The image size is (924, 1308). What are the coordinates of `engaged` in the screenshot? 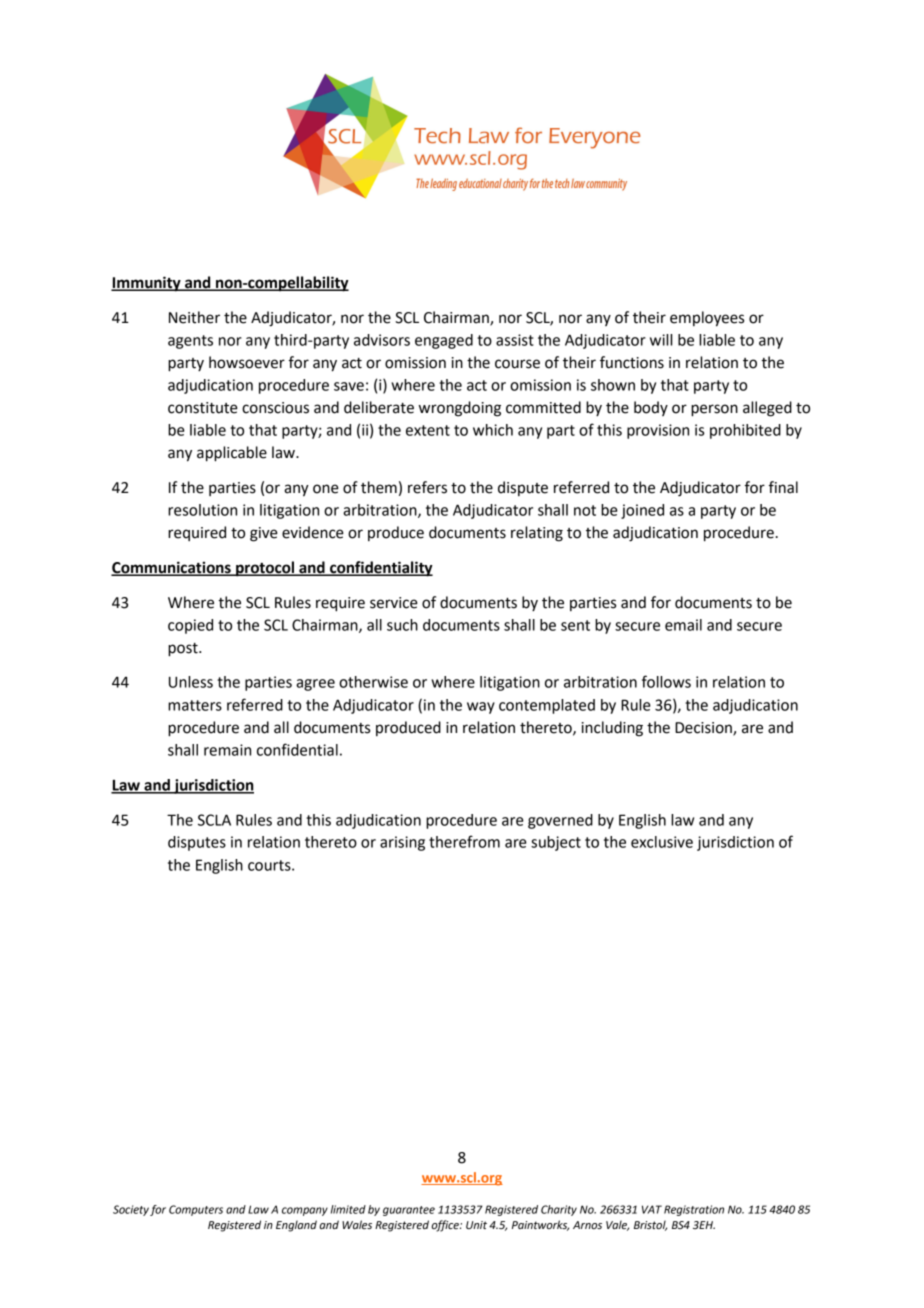 It's located at (444, 341).
